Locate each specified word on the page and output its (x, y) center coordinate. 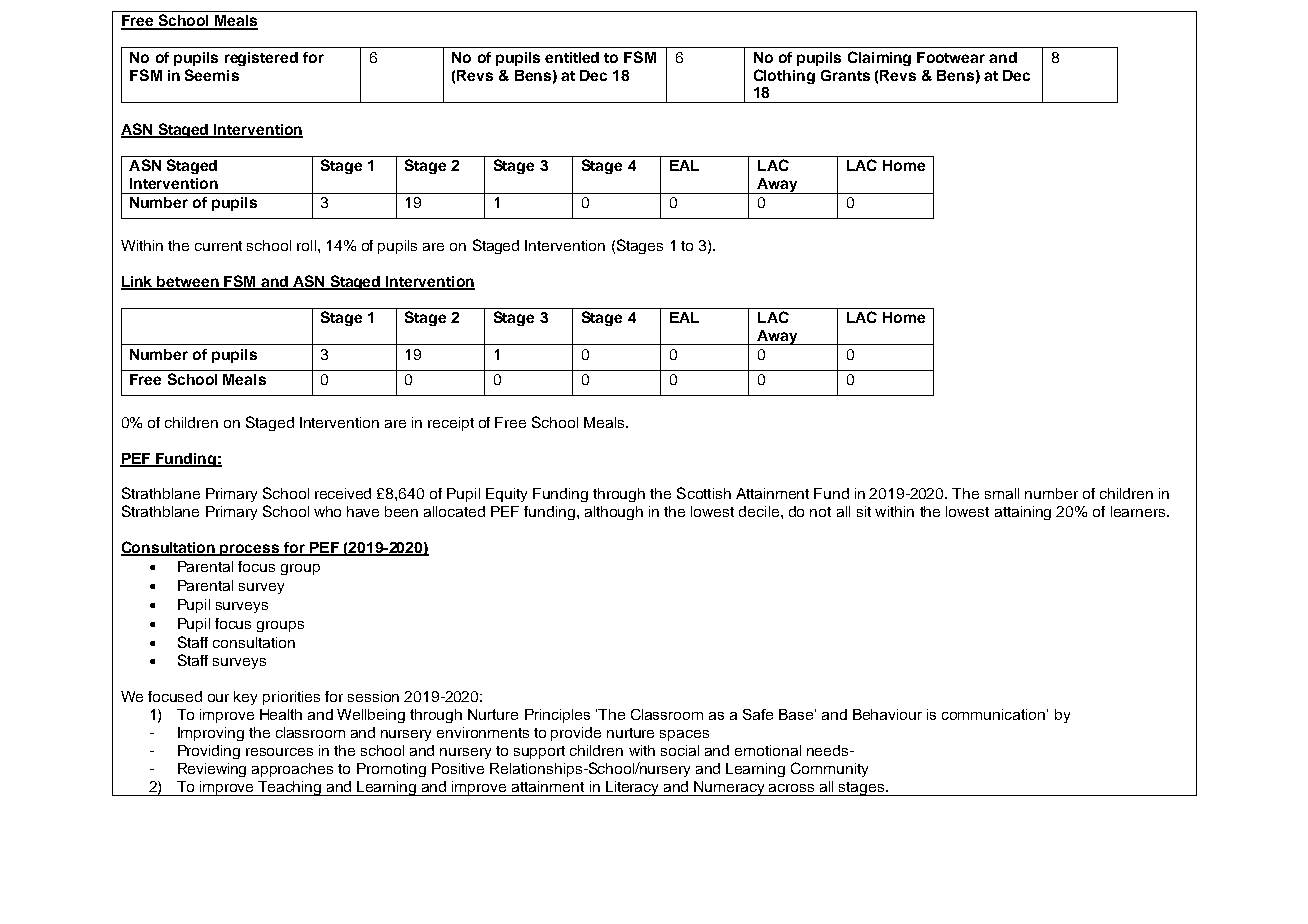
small (1002, 493)
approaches (292, 770)
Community (829, 769)
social (680, 750)
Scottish (704, 493)
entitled (572, 57)
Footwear (951, 57)
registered (261, 59)
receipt (451, 424)
